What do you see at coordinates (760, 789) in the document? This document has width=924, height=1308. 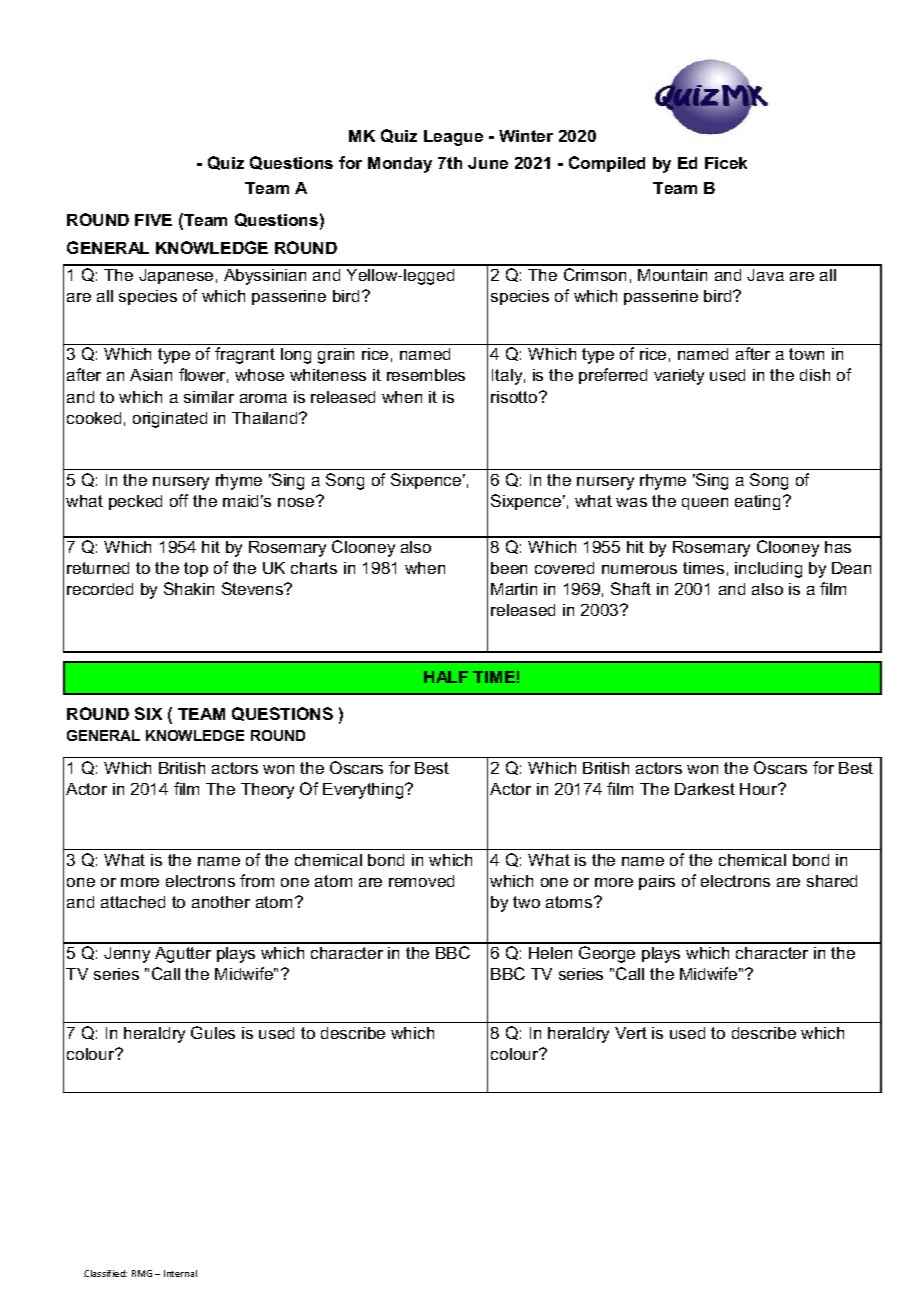 I see `Hour` at bounding box center [760, 789].
